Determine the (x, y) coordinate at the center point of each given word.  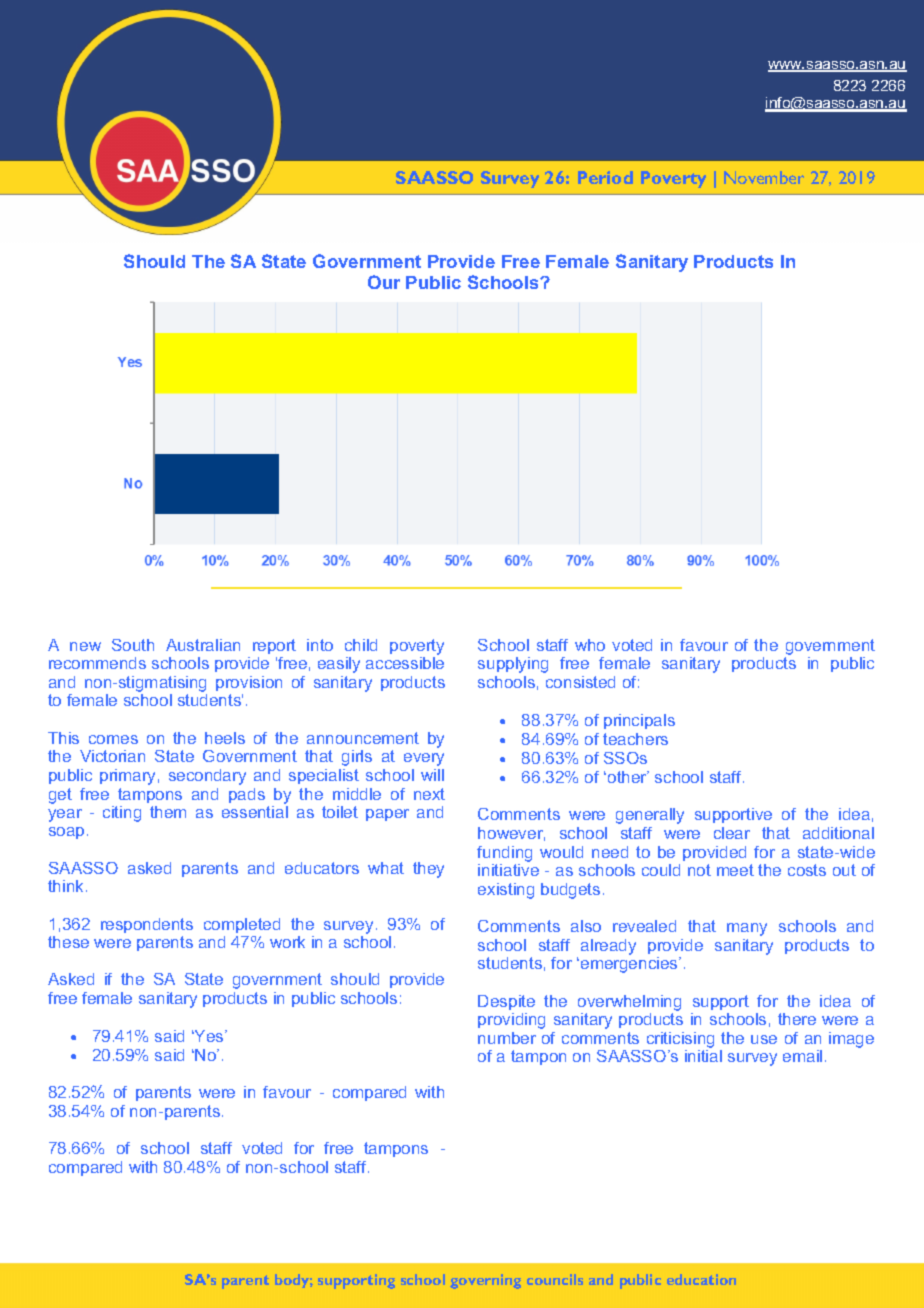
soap (66, 833)
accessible (405, 663)
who (590, 645)
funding (504, 854)
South (133, 645)
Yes (209, 1036)
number (507, 1038)
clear (732, 833)
